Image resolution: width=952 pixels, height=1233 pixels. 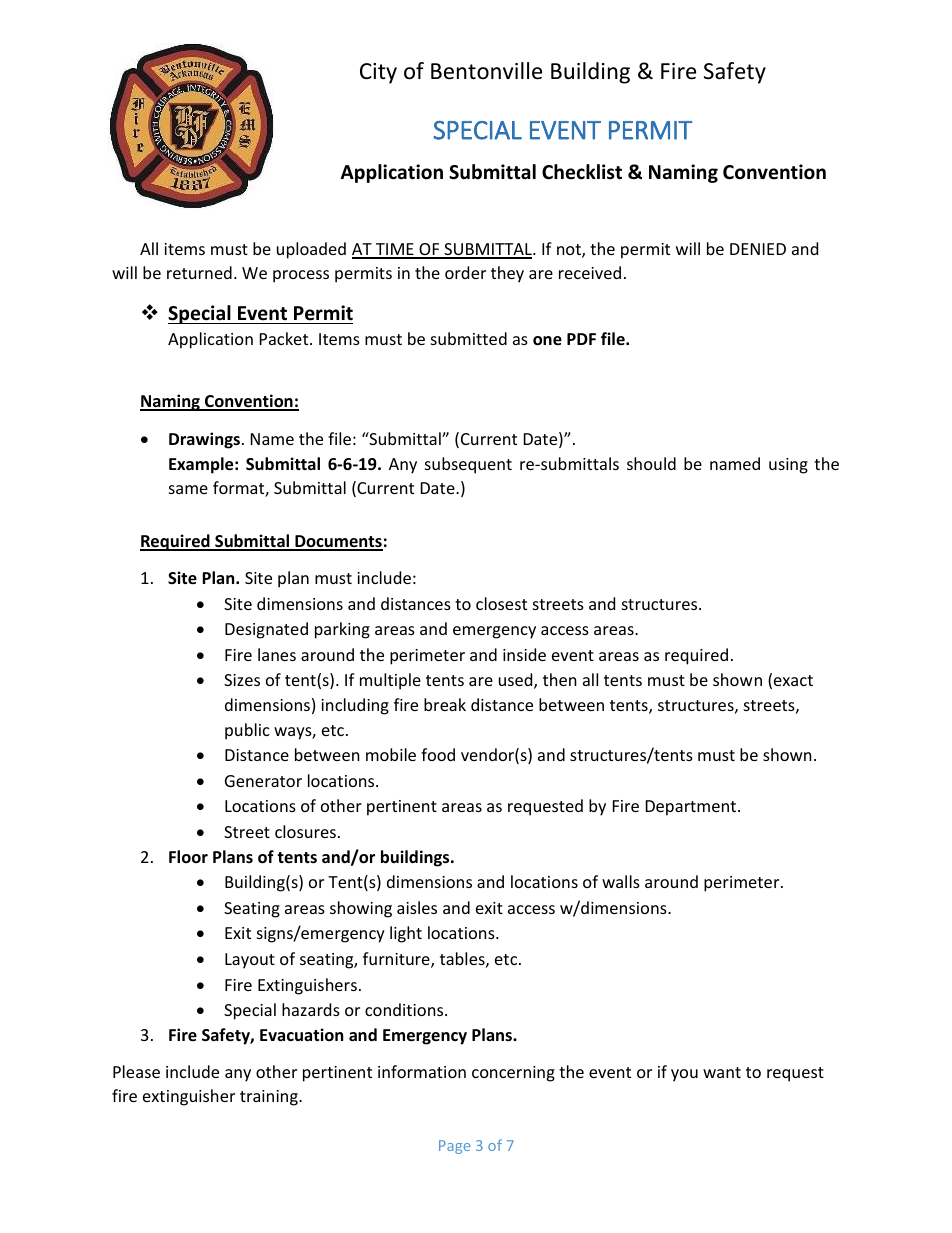 What do you see at coordinates (270, 1098) in the screenshot?
I see `training` at bounding box center [270, 1098].
